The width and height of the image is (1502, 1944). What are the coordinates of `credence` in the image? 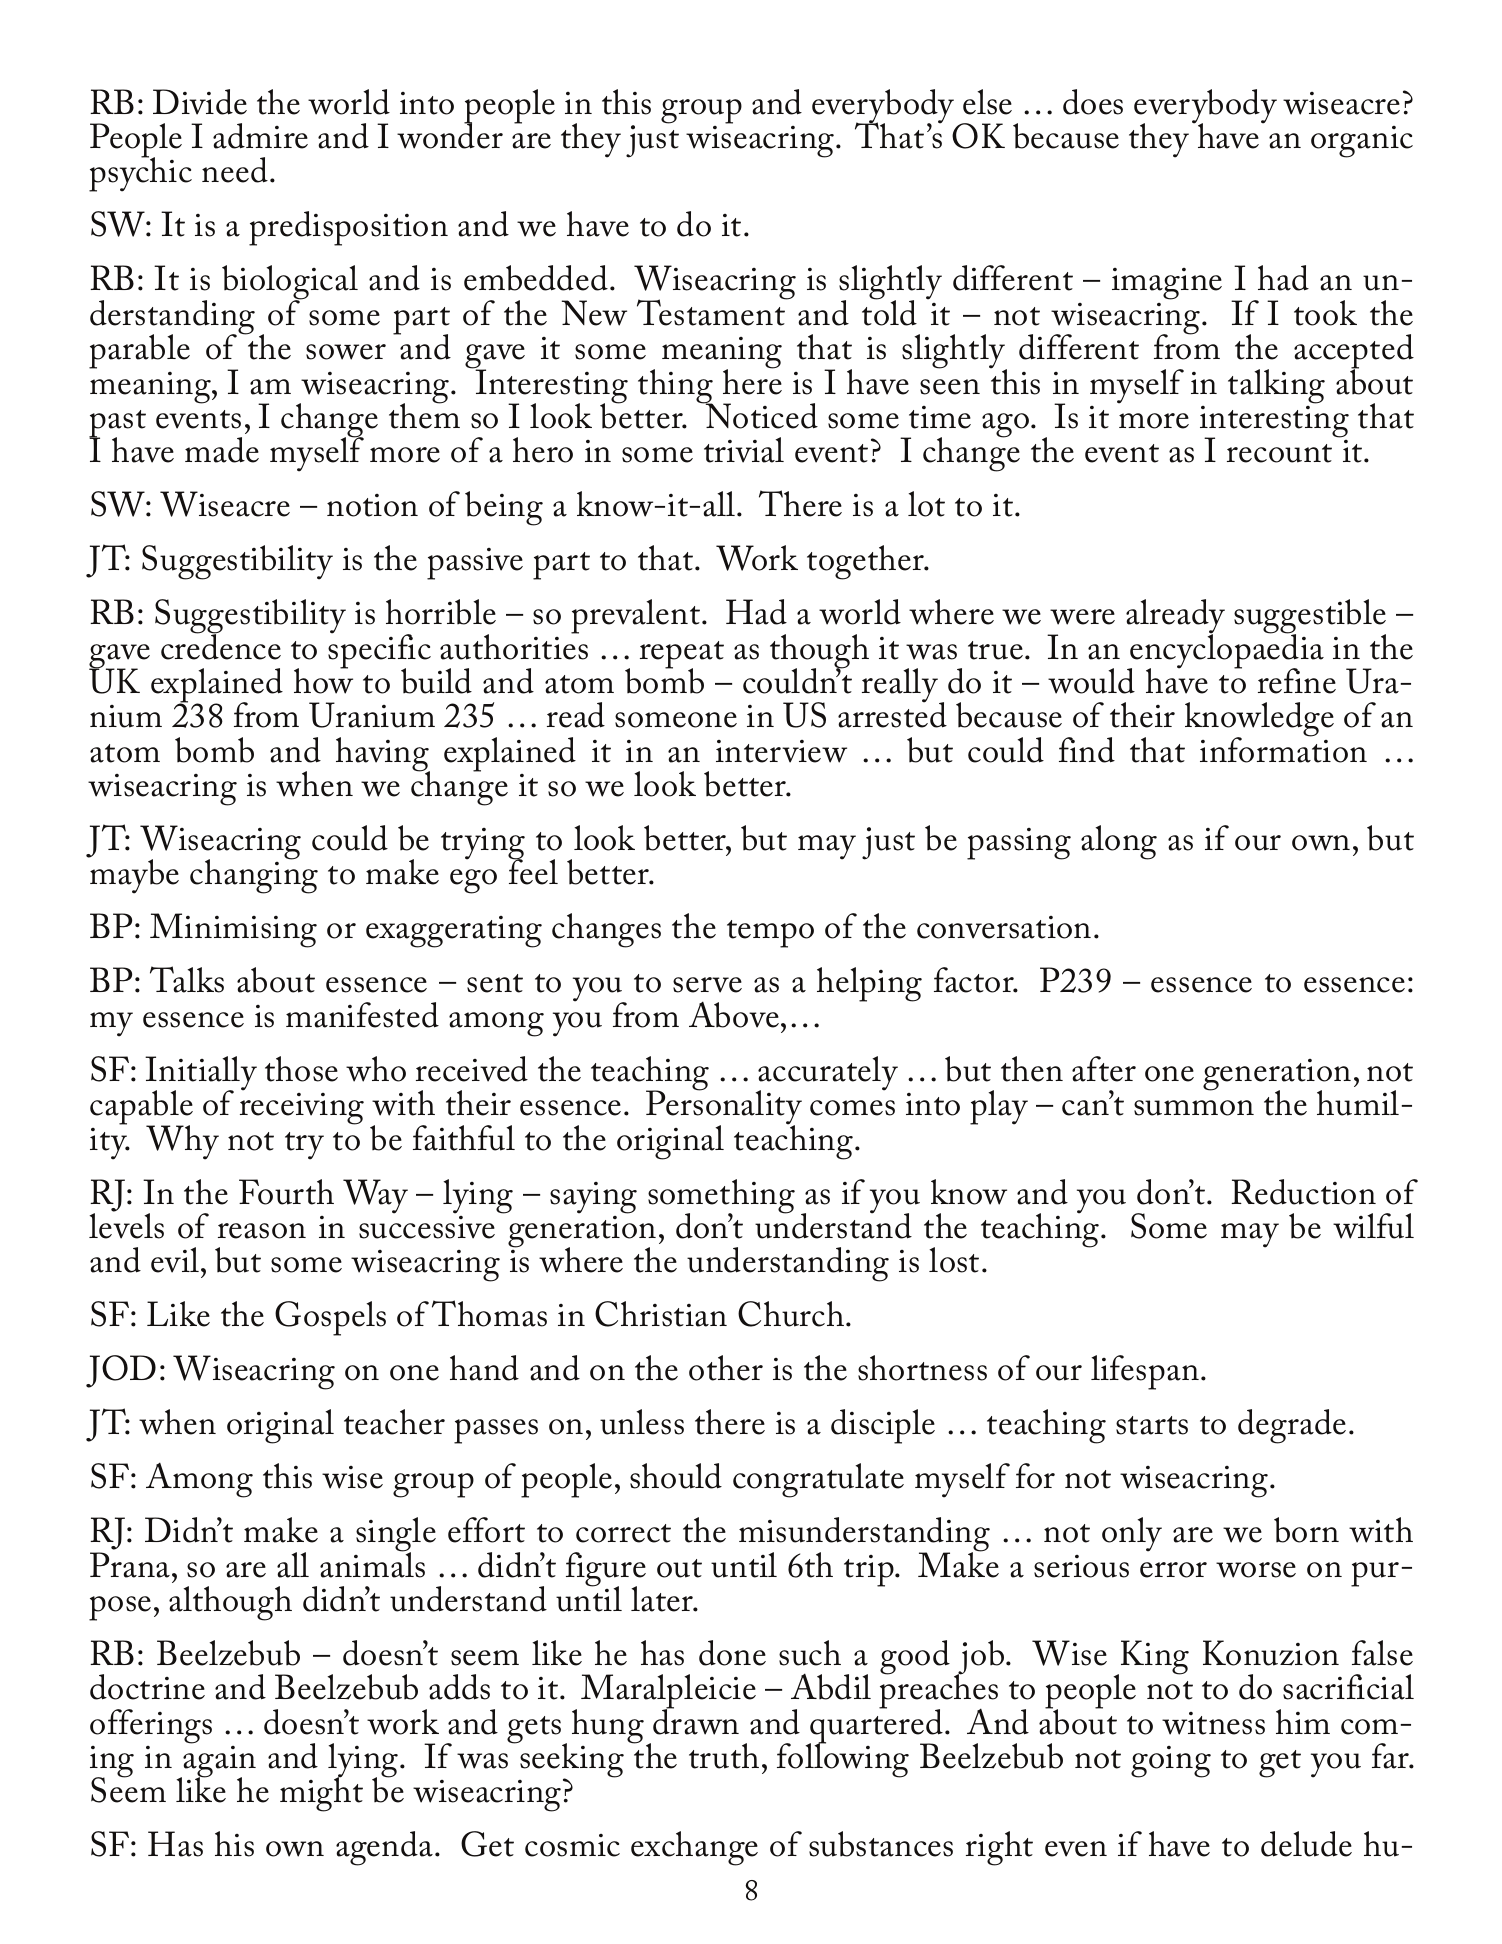 It's located at (221, 646).
